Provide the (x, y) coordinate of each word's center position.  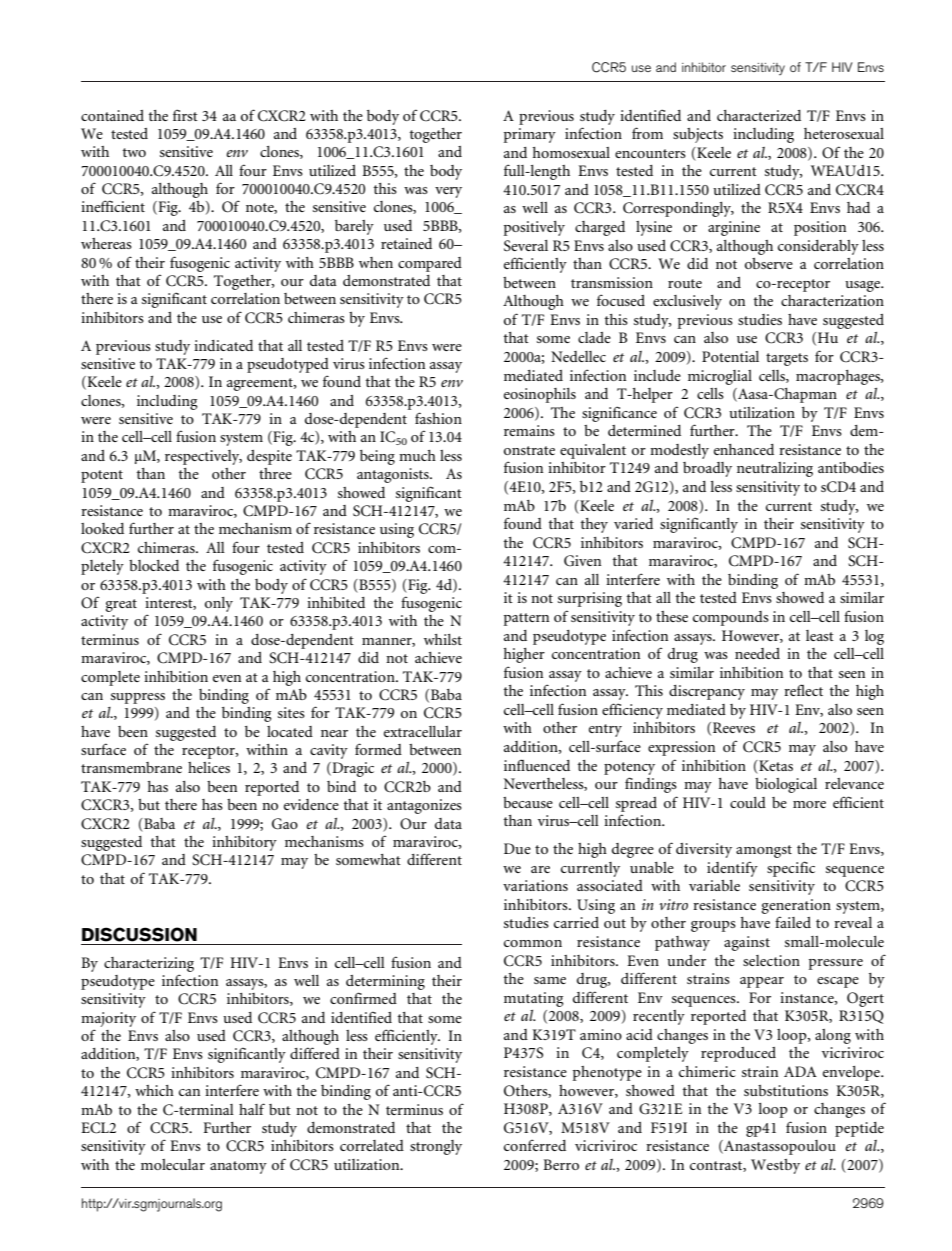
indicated (223, 345)
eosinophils (540, 395)
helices (209, 767)
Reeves (734, 727)
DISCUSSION (139, 934)
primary (530, 135)
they (594, 525)
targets (787, 359)
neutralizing (775, 469)
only (219, 604)
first (185, 115)
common (533, 943)
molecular (173, 1164)
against (747, 943)
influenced (537, 765)
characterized (759, 115)
